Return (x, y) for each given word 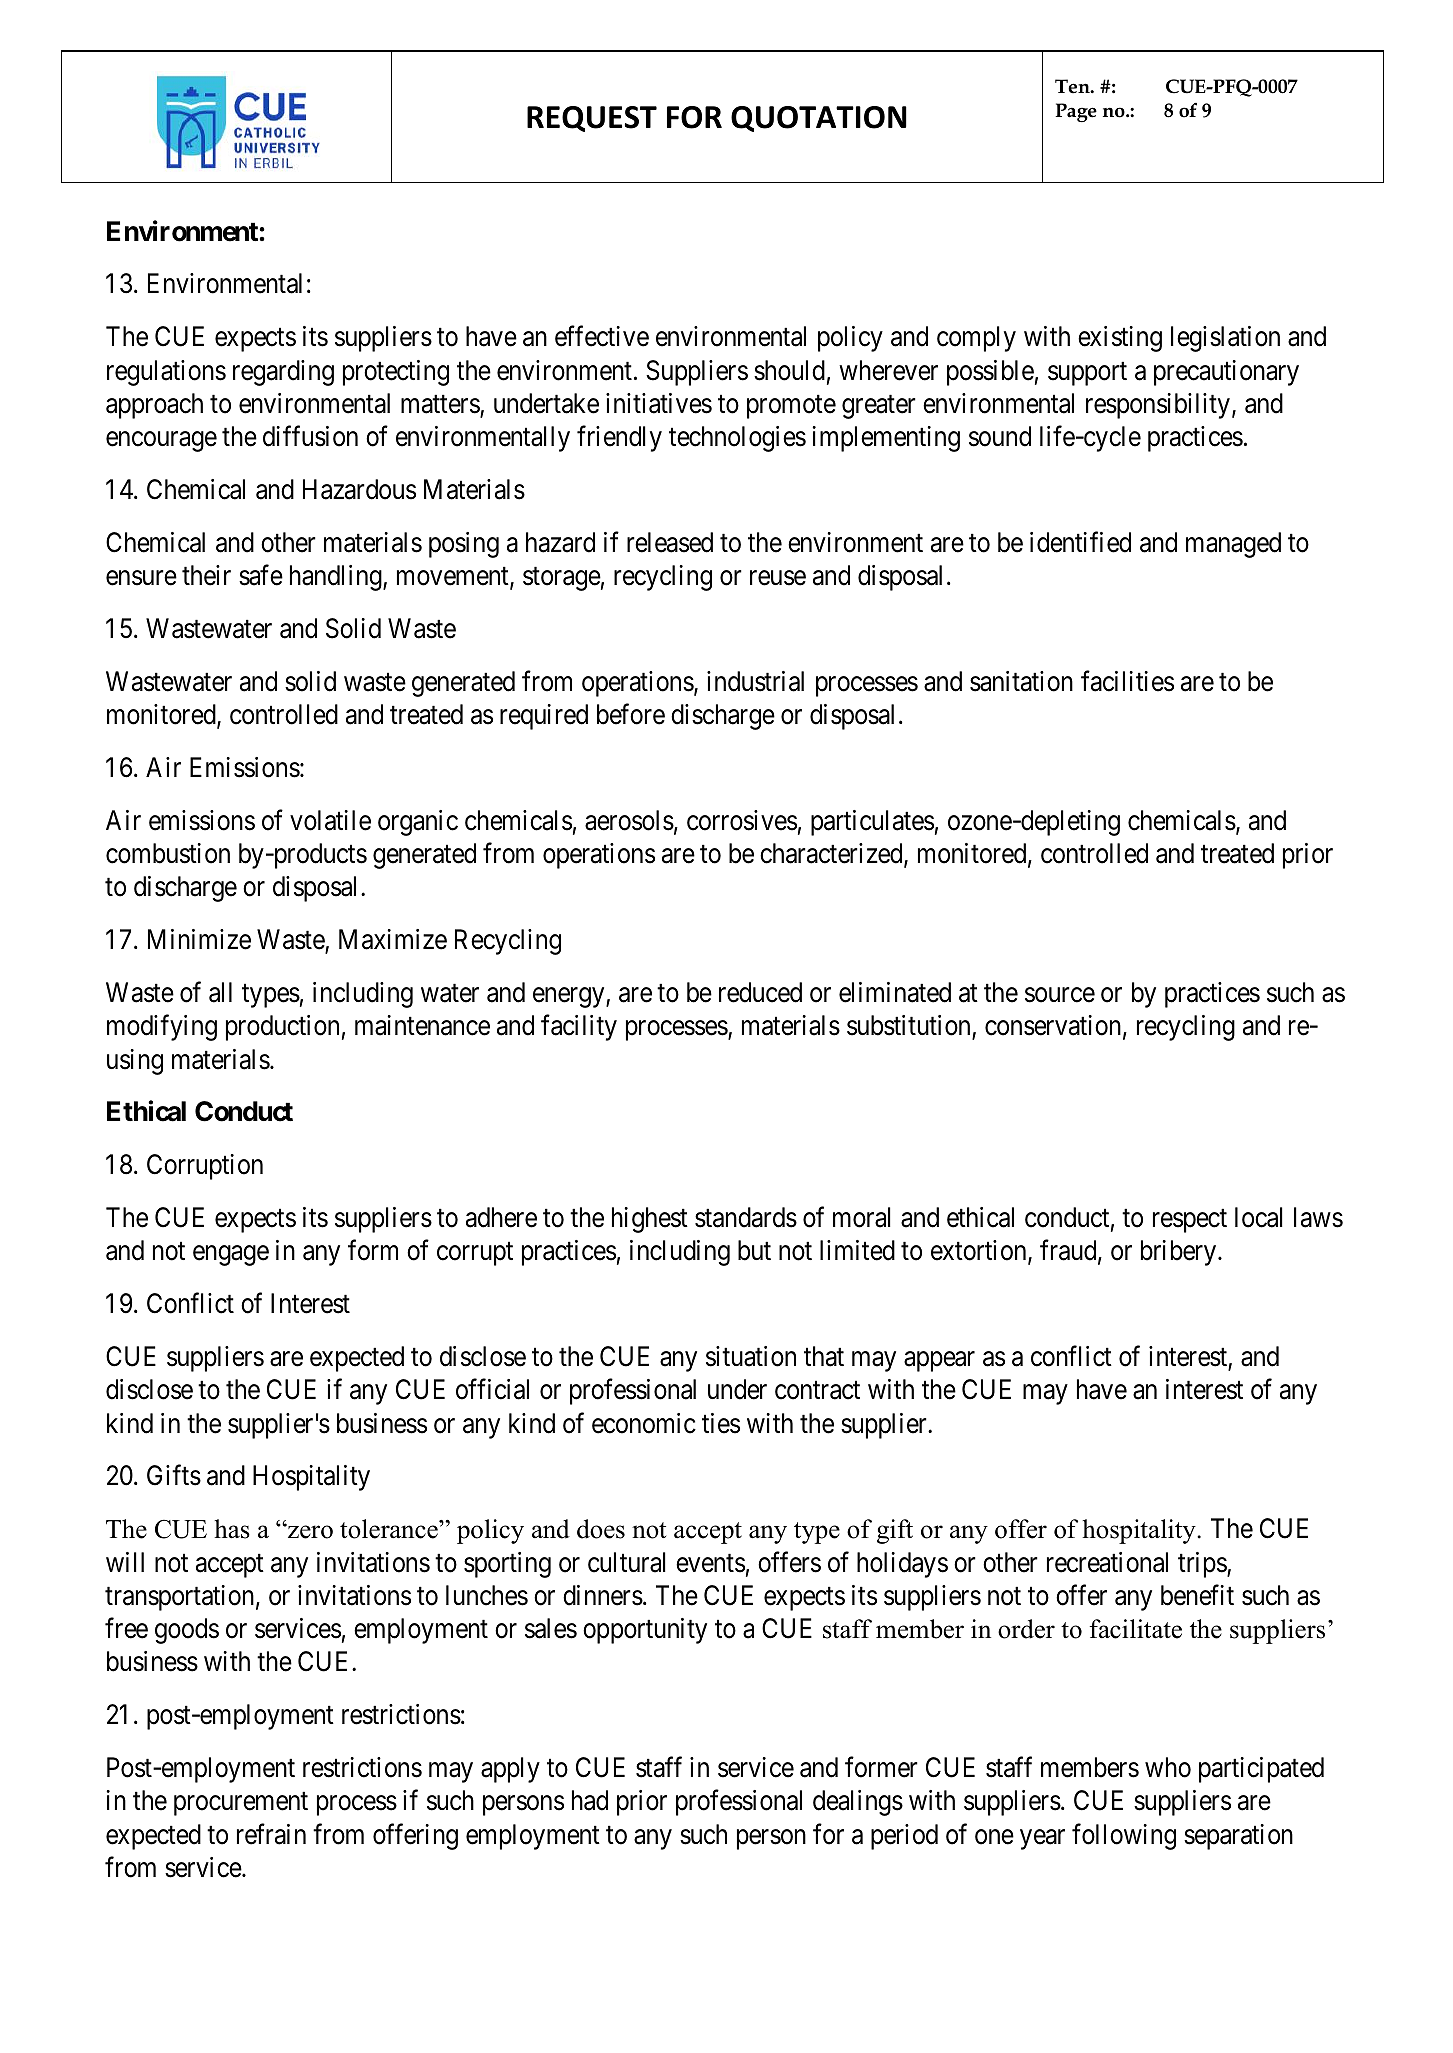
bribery (1180, 1253)
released (670, 542)
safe (261, 575)
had (590, 1800)
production (282, 1028)
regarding (283, 373)
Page (1076, 112)
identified (1080, 542)
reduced (760, 992)
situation (751, 1356)
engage (231, 1256)
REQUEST (592, 119)
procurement (241, 1804)
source (1060, 995)
